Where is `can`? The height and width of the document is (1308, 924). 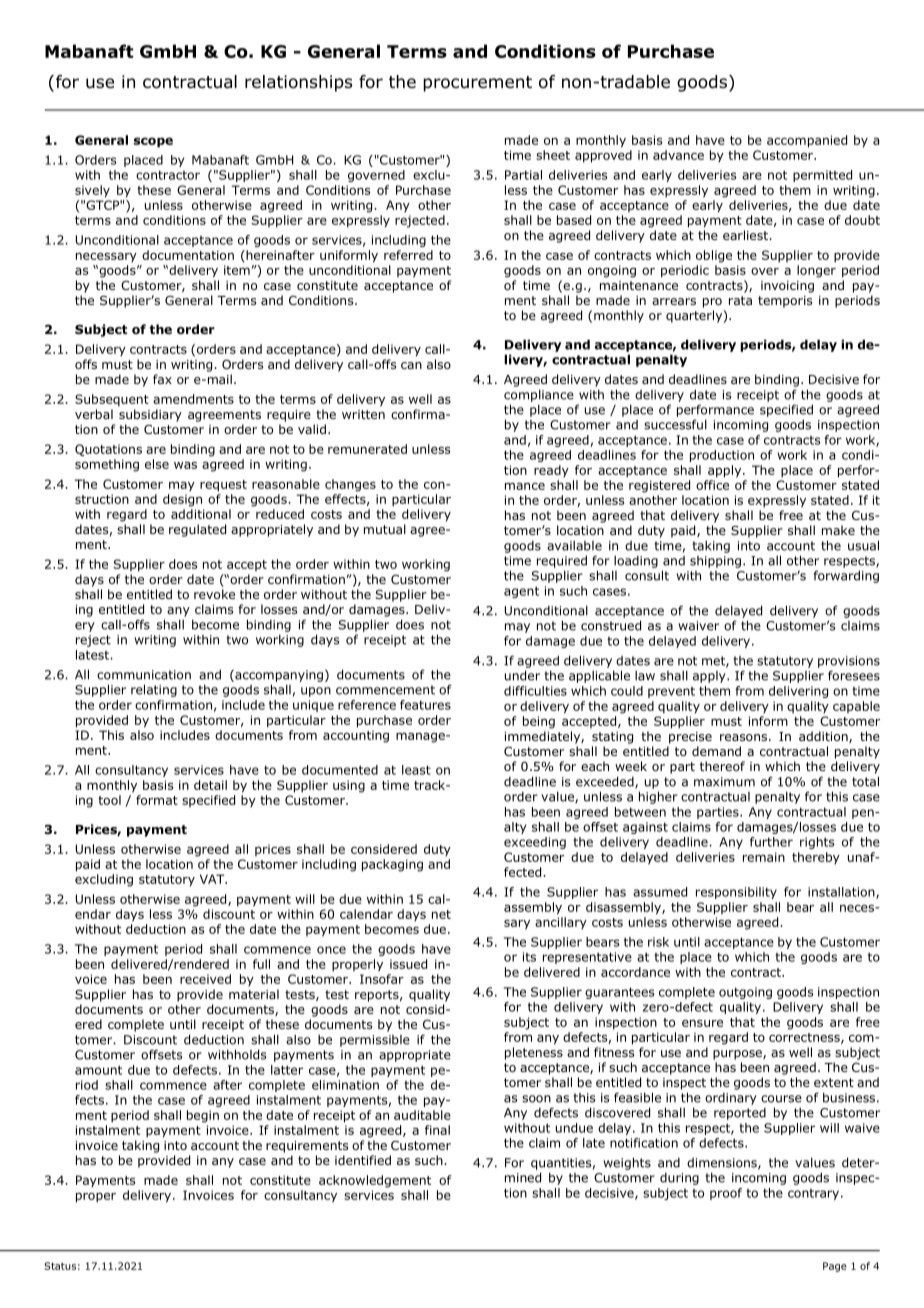
can is located at coordinates (411, 365).
